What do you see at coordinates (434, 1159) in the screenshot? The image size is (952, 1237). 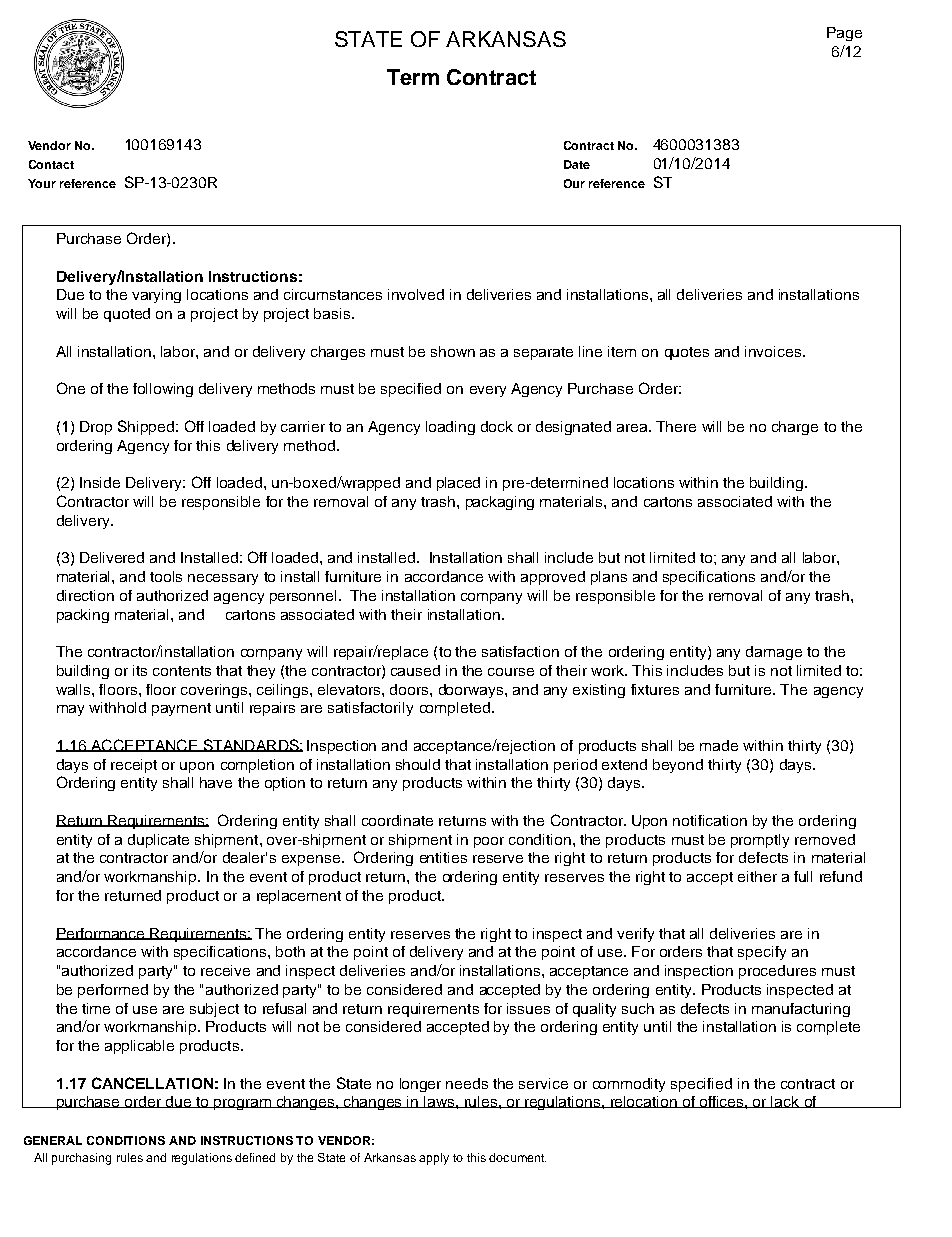 I see `apply` at bounding box center [434, 1159].
